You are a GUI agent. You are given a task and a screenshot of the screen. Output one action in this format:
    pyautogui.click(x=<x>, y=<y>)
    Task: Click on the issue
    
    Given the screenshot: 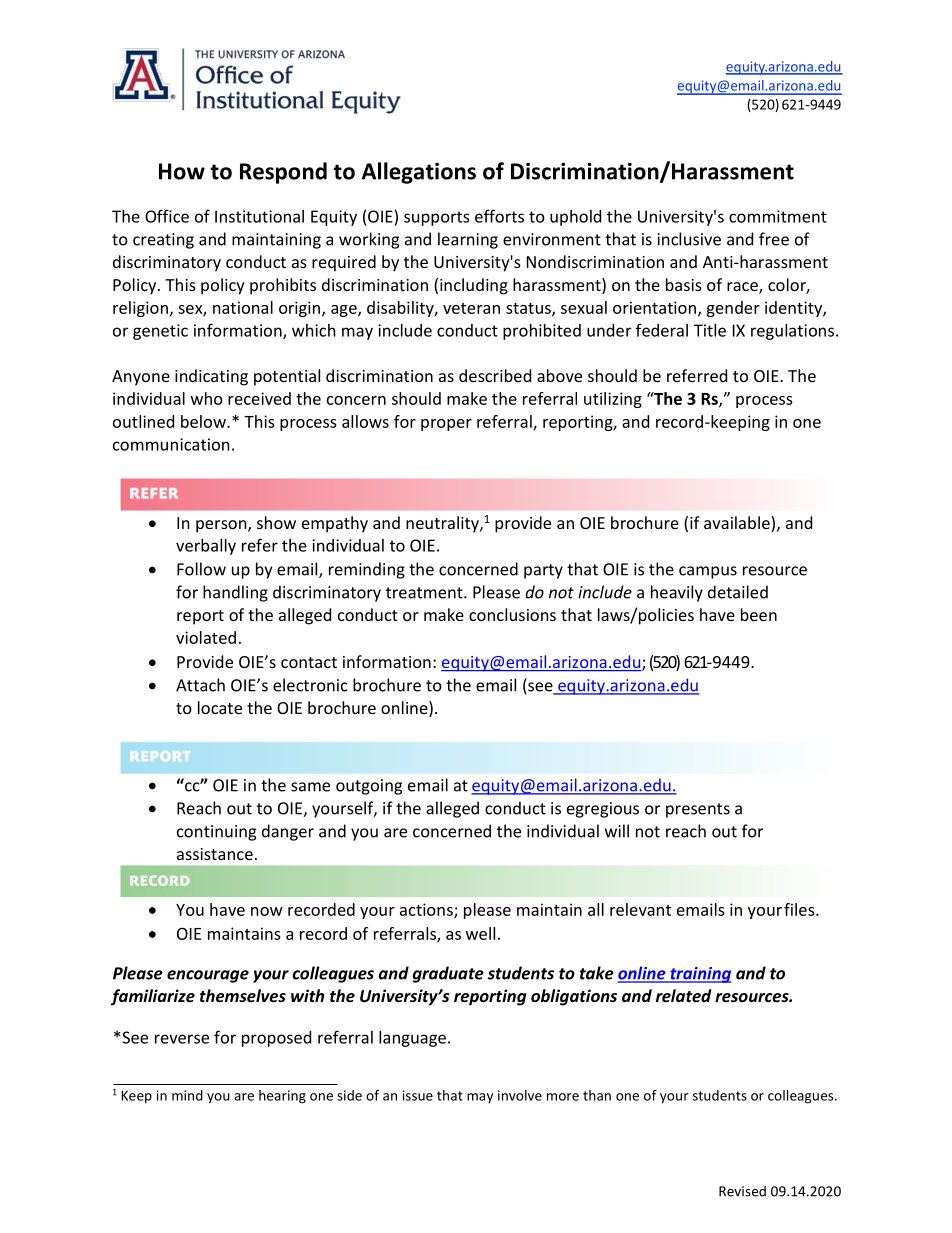 What is the action you would take?
    pyautogui.click(x=418, y=1095)
